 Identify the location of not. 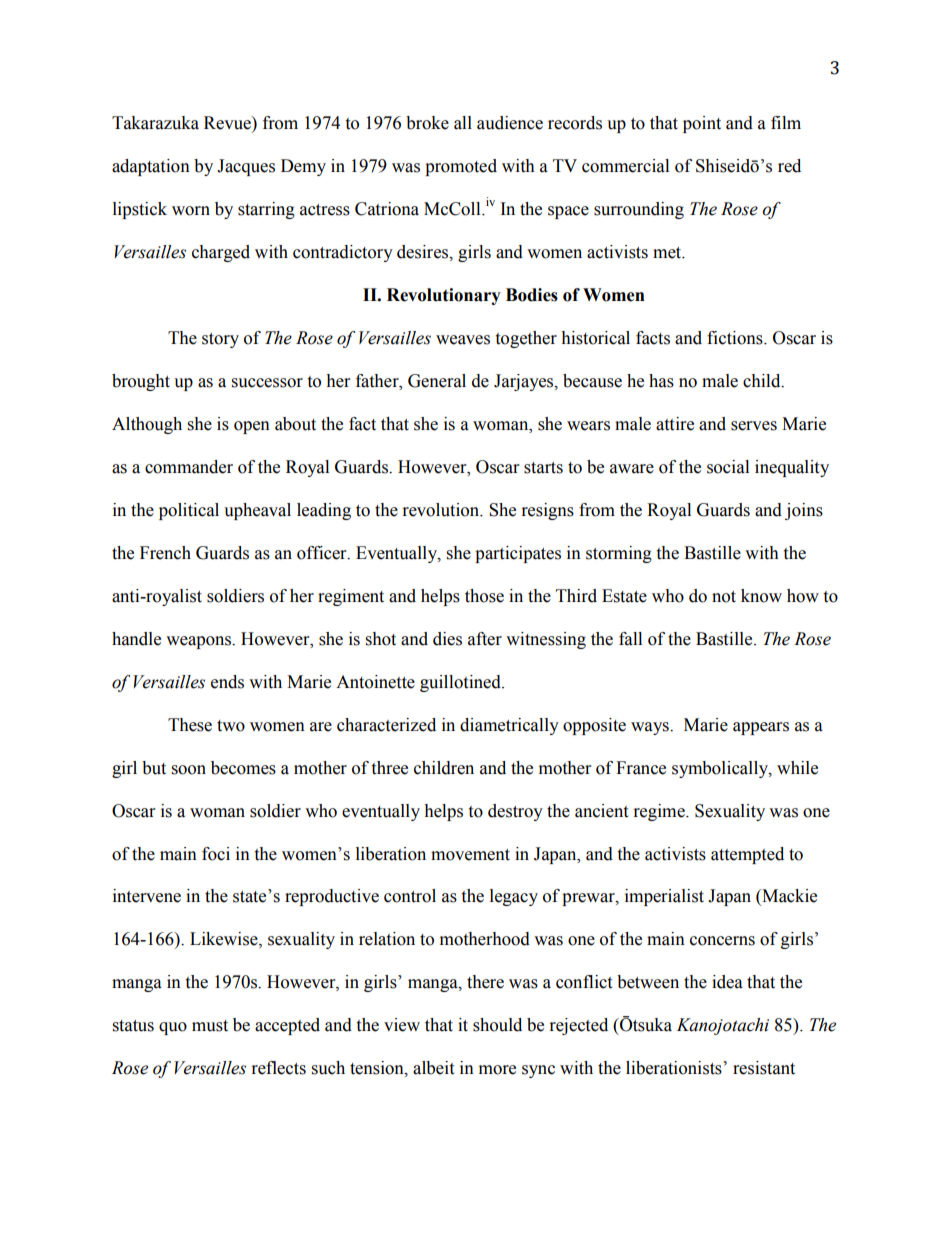
(724, 597).
